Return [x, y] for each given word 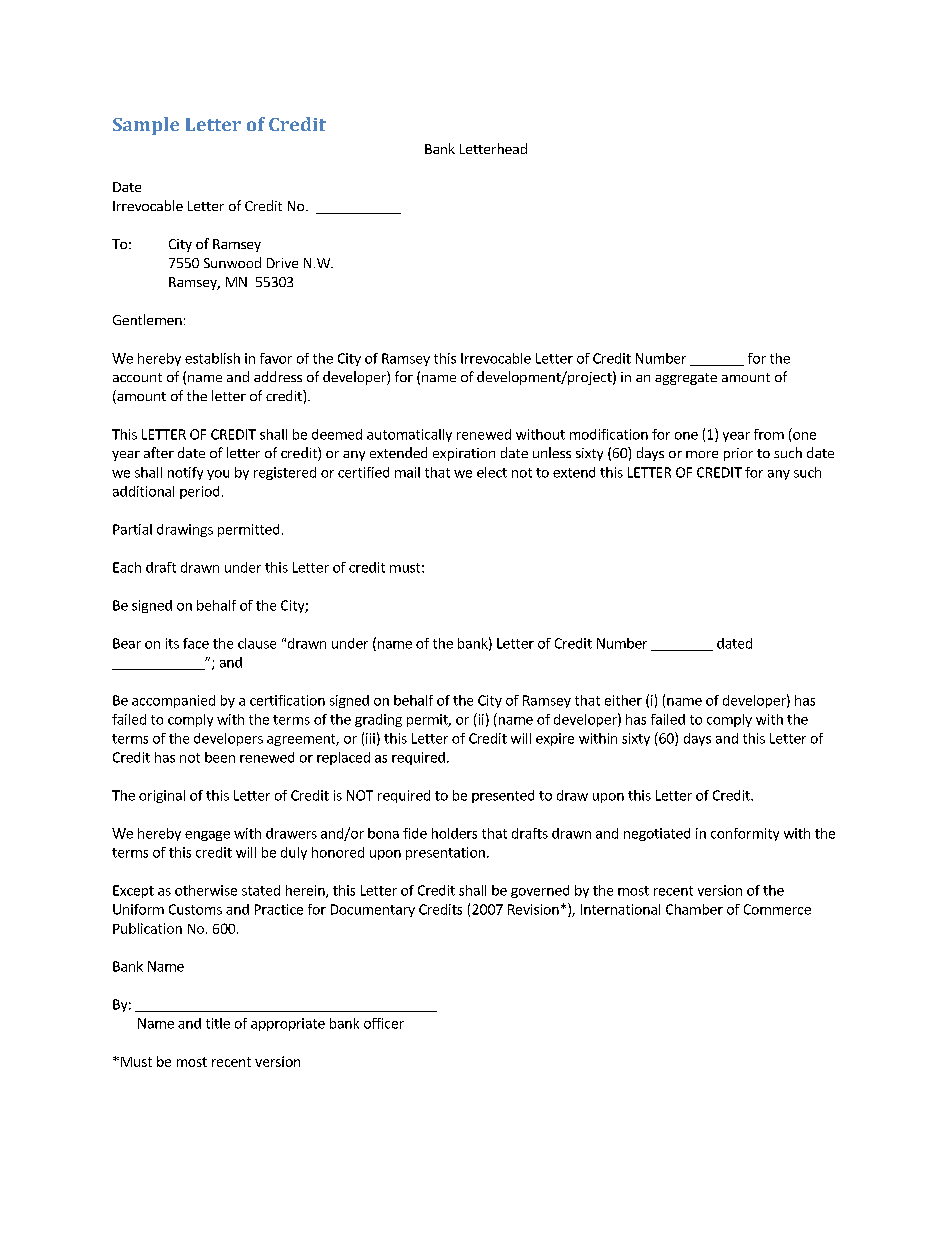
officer [384, 1023]
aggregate [686, 379]
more [702, 454]
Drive [282, 263]
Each [127, 567]
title [218, 1023]
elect [492, 472]
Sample [146, 126]
